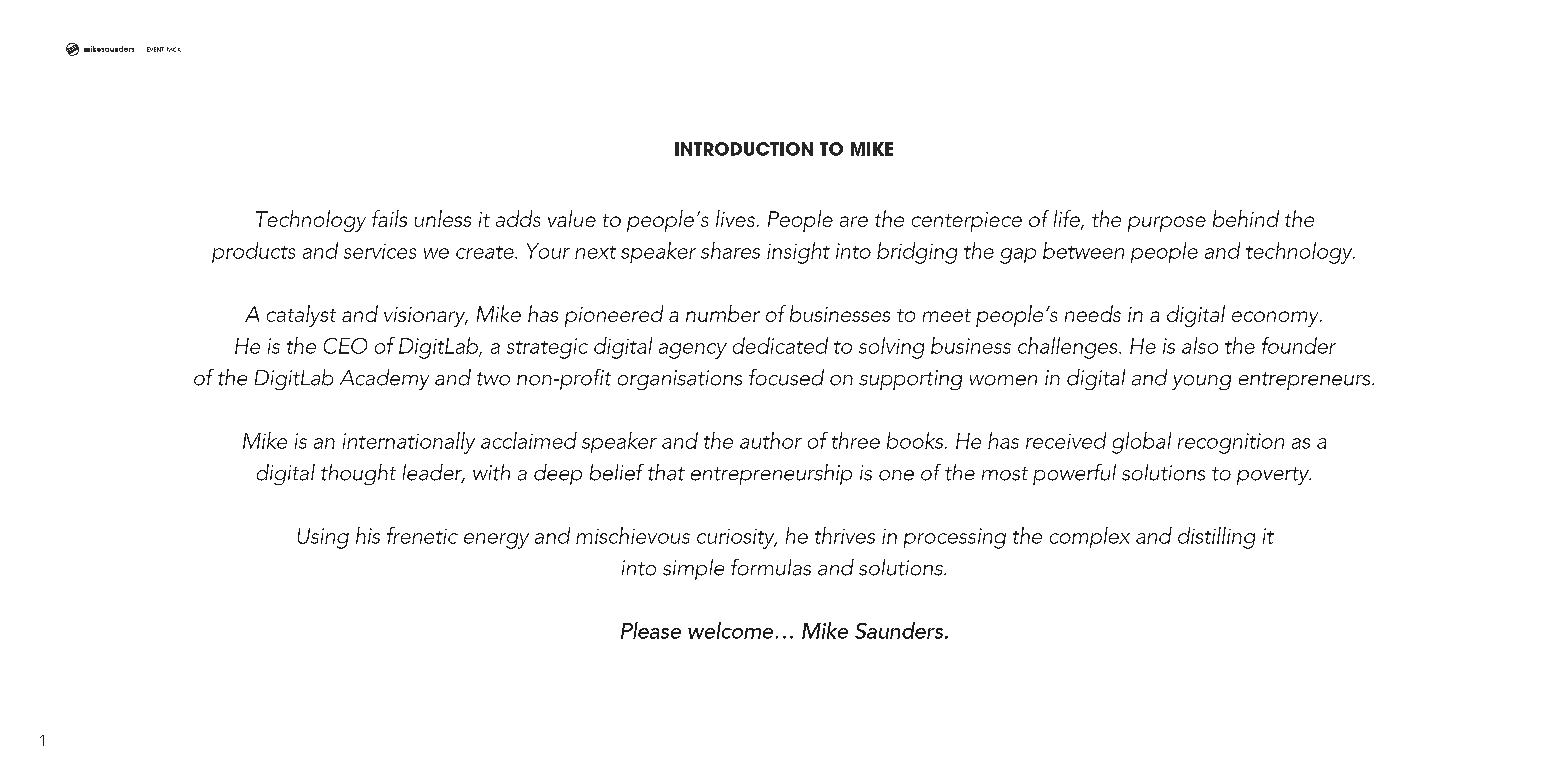 The image size is (1568, 784). Describe the element at coordinates (1093, 313) in the image. I see `needs` at that location.
